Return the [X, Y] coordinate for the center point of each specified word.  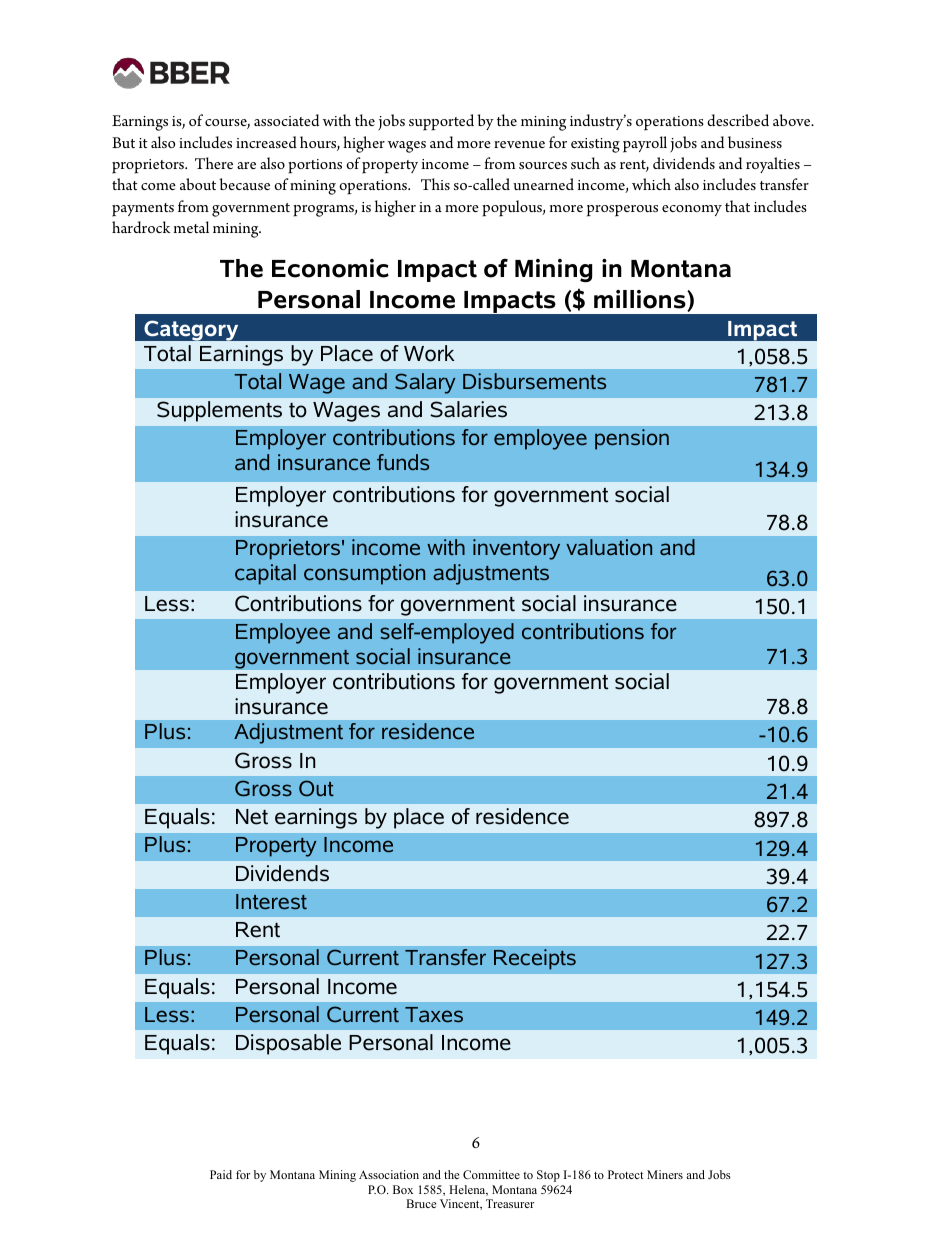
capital [265, 574]
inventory [516, 549]
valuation [609, 547]
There [214, 163]
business [755, 142]
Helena [468, 1190]
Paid [221, 1174]
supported [441, 122]
